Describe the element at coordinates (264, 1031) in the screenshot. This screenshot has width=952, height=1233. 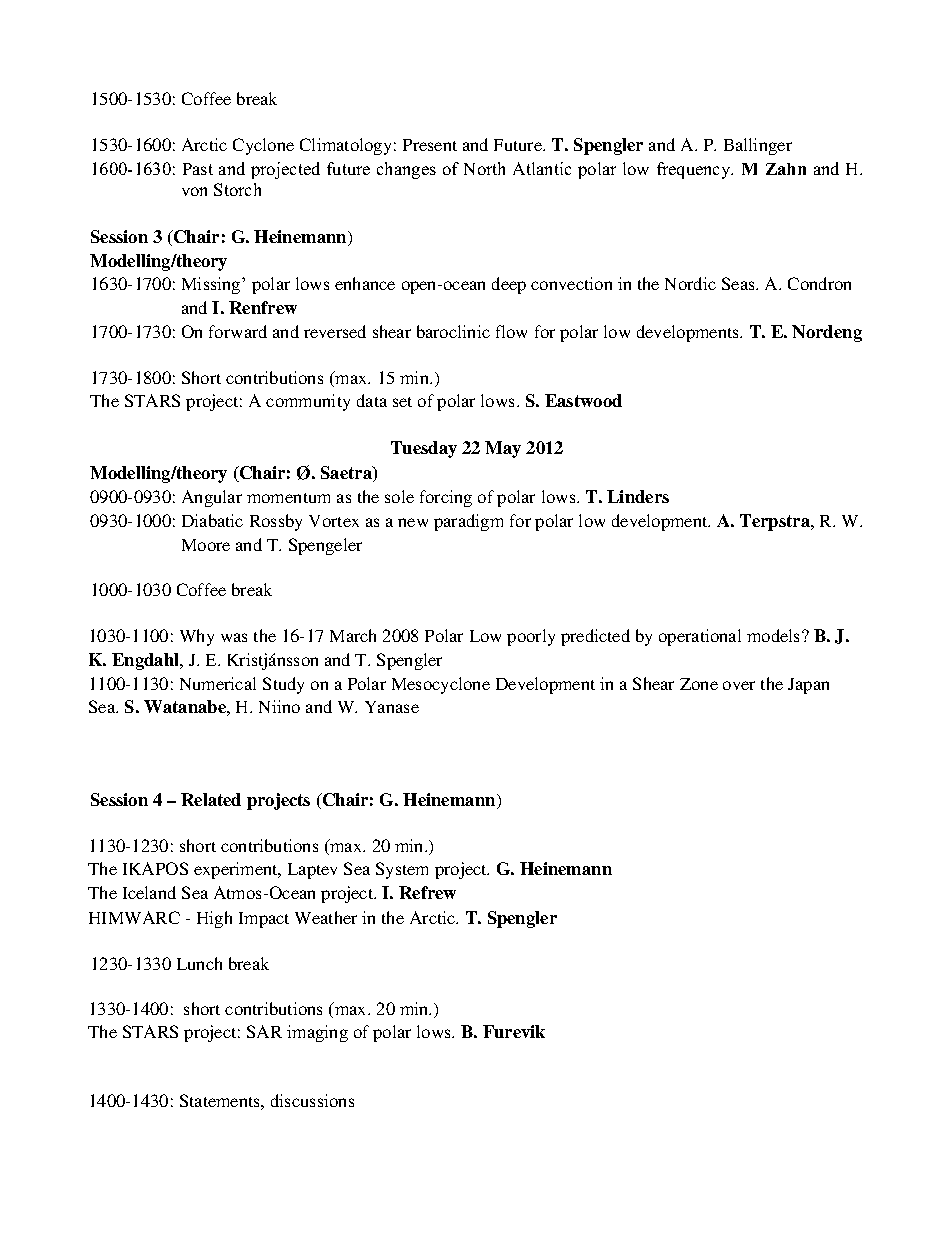
I see `SAR` at that location.
